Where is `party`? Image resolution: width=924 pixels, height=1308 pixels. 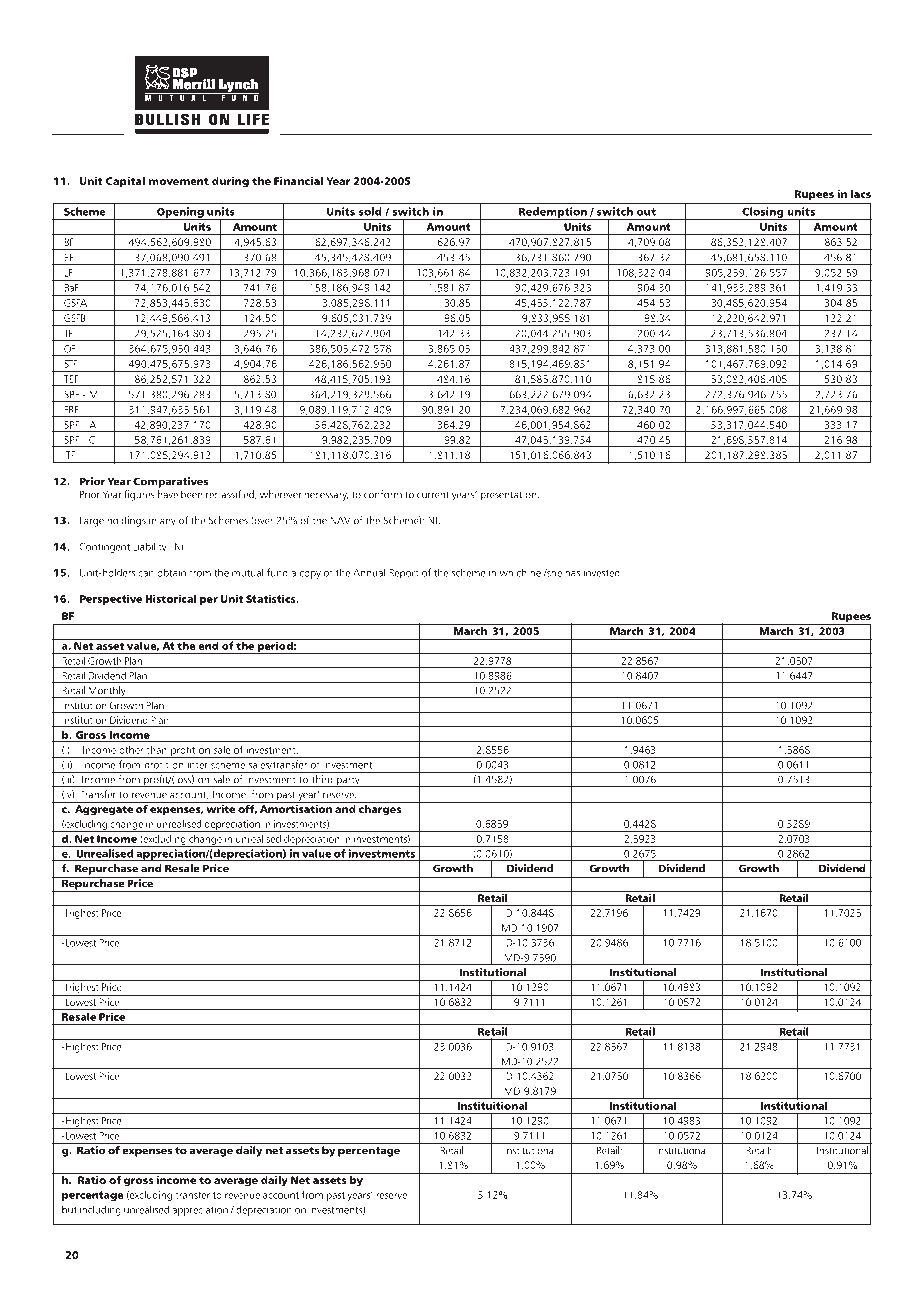 party is located at coordinates (348, 781).
